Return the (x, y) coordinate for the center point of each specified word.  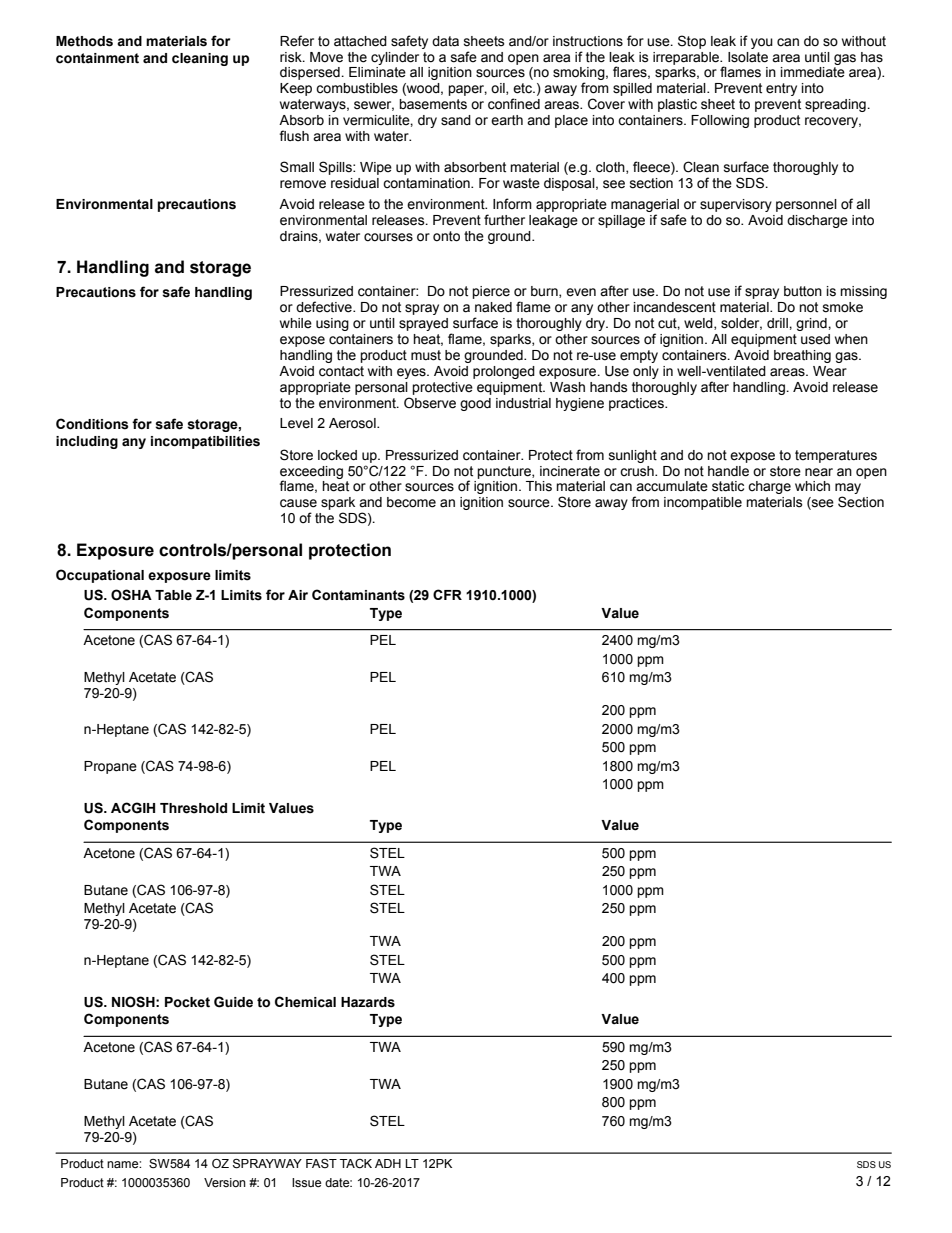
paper (467, 90)
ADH (388, 1163)
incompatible (703, 503)
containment (97, 58)
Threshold (193, 808)
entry (781, 89)
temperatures (836, 456)
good (475, 404)
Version (225, 1183)
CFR (447, 594)
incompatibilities (205, 442)
